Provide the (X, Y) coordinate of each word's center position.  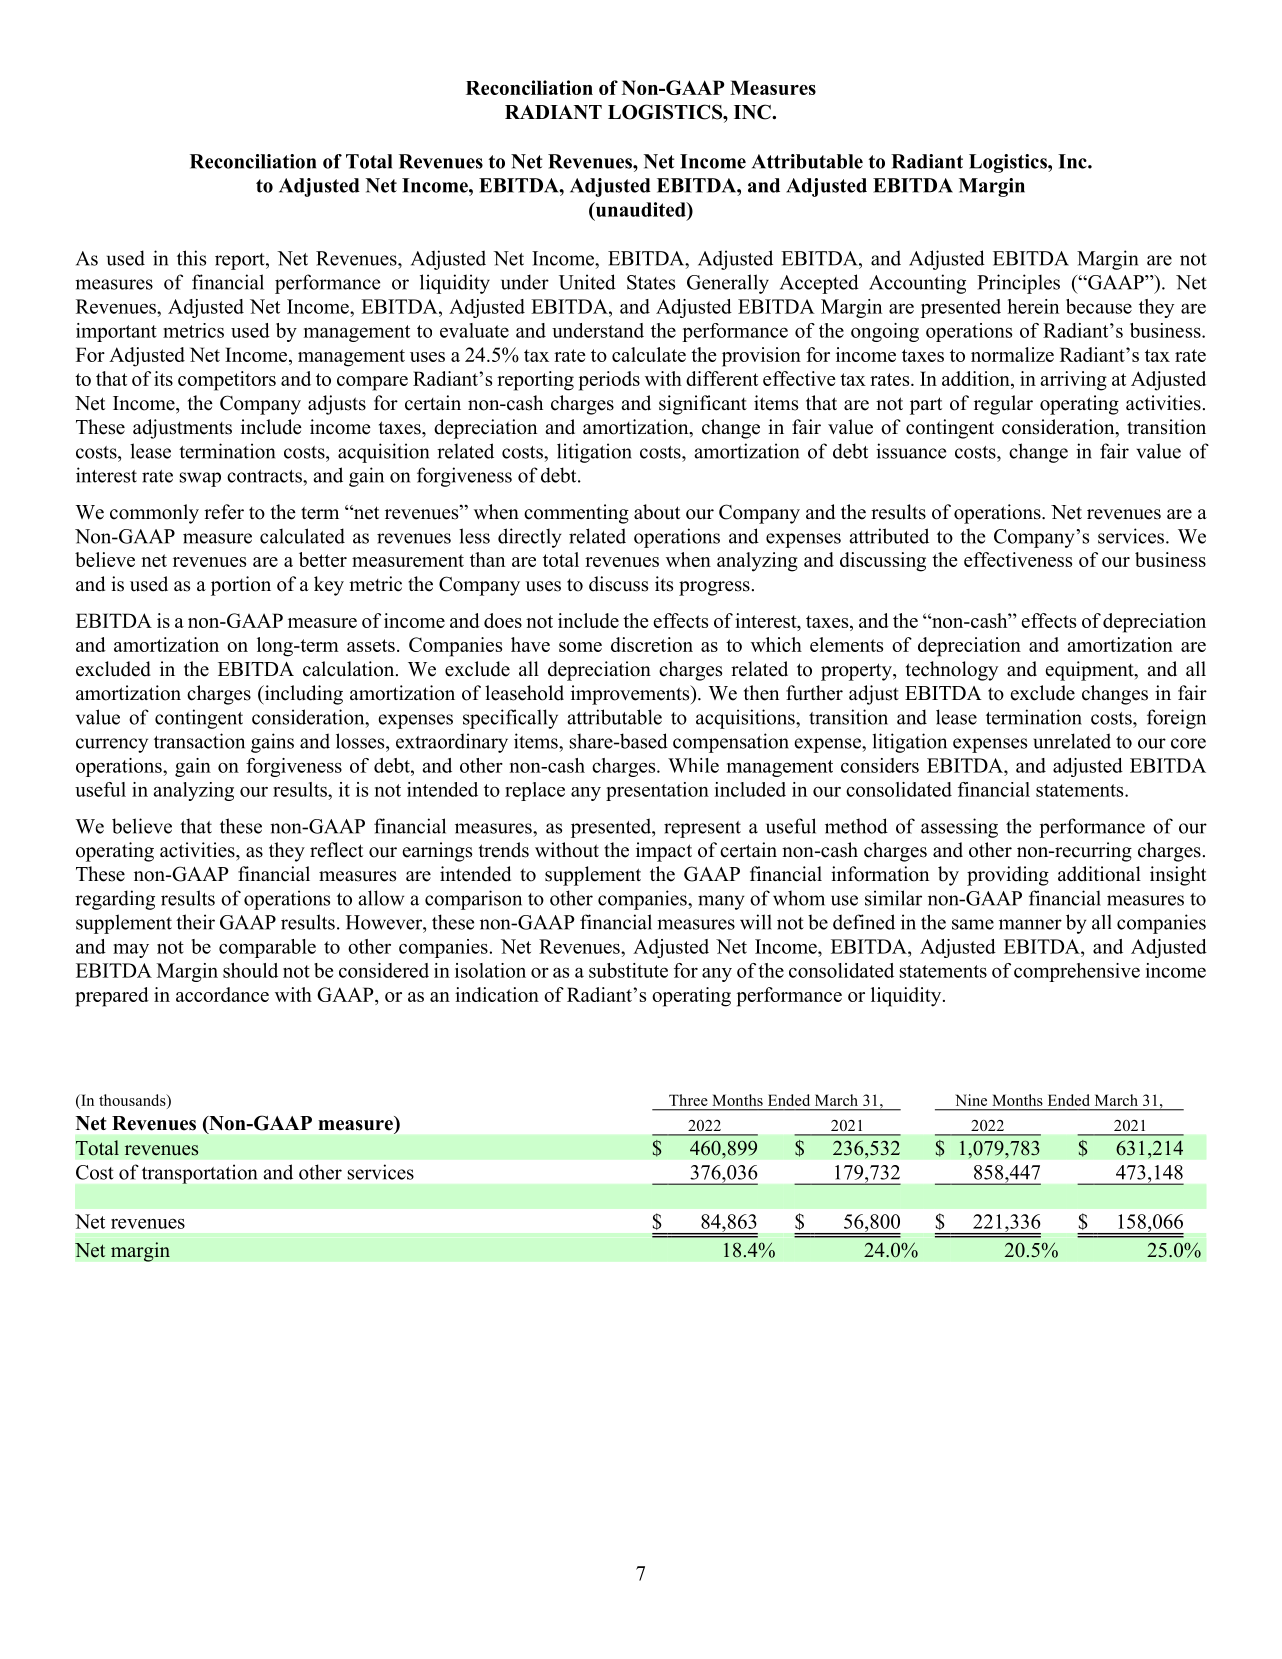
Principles (1018, 284)
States (651, 282)
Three (688, 1100)
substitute (628, 970)
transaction (199, 741)
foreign (1176, 719)
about (657, 512)
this (191, 258)
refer (224, 512)
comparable (267, 948)
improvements (631, 695)
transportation (199, 1174)
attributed (889, 536)
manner (1030, 924)
